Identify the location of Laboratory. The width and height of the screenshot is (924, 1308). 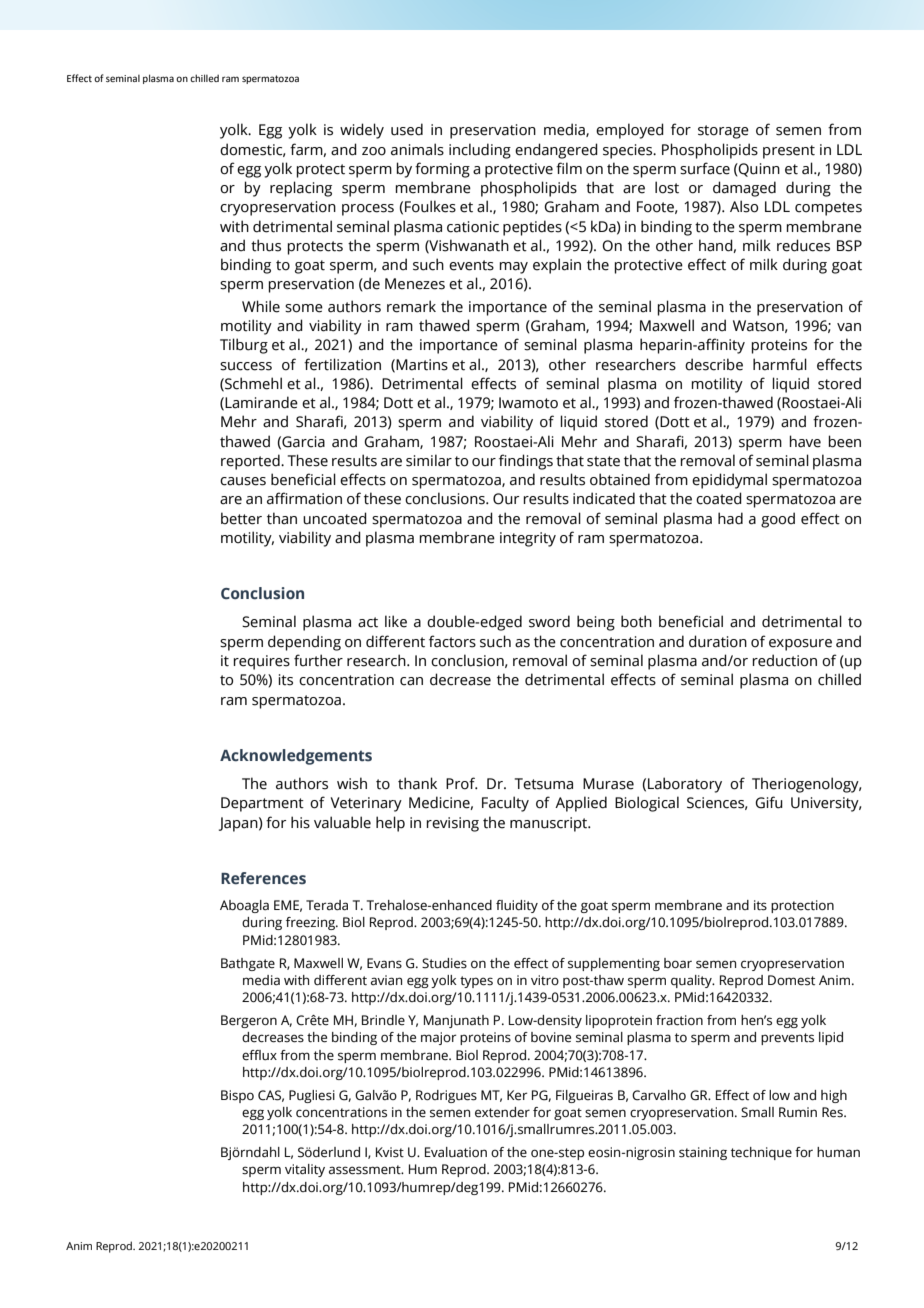
(685, 785).
